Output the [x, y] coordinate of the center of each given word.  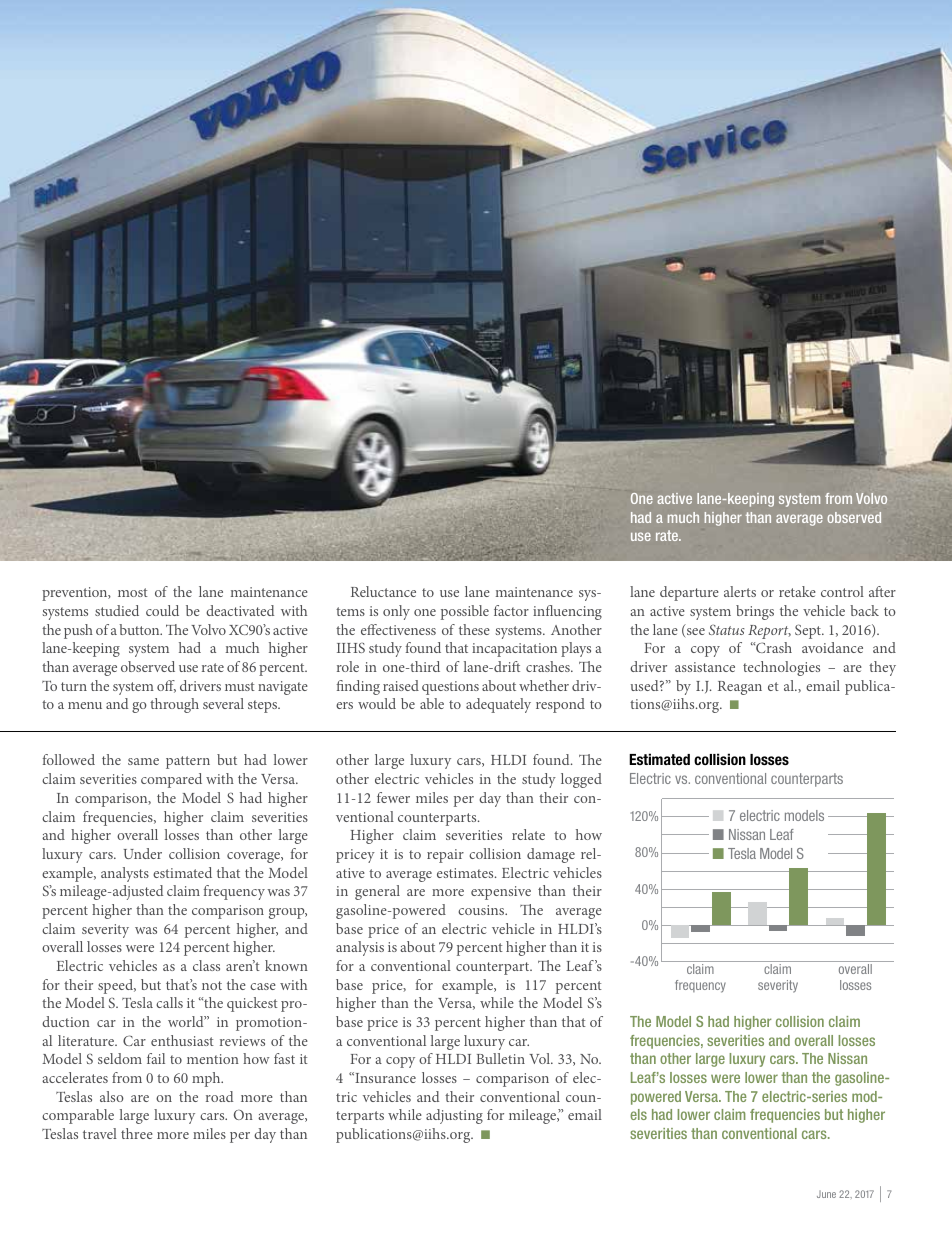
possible [465, 612]
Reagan [740, 688]
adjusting [454, 1116]
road [219, 1096]
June [826, 1194]
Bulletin [500, 1058]
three [137, 1133]
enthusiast [182, 1040]
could [162, 610]
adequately [498, 705]
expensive [501, 893]
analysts [125, 874]
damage [551, 855]
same [143, 761]
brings [755, 612]
